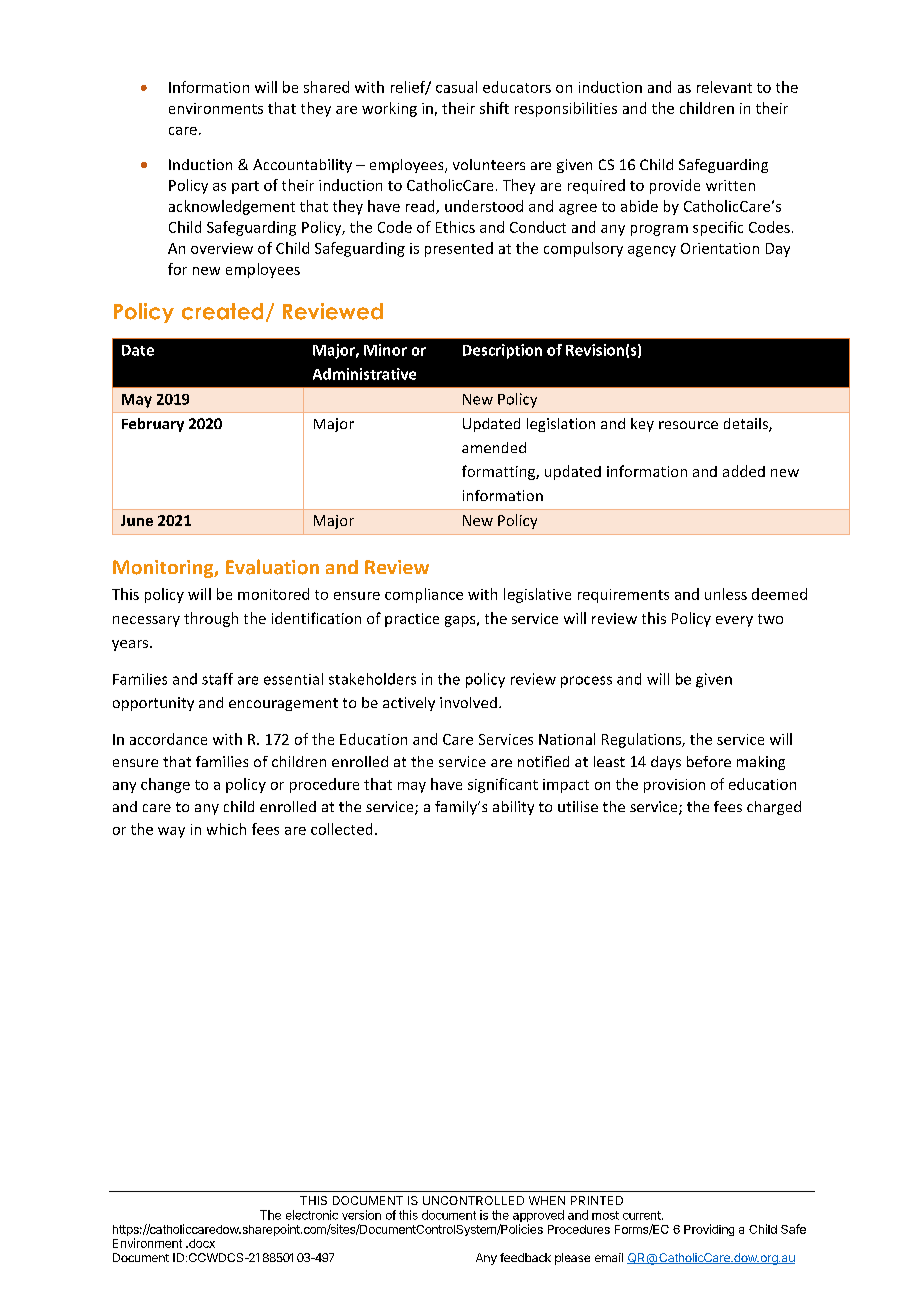  I want to click on casual, so click(456, 87).
